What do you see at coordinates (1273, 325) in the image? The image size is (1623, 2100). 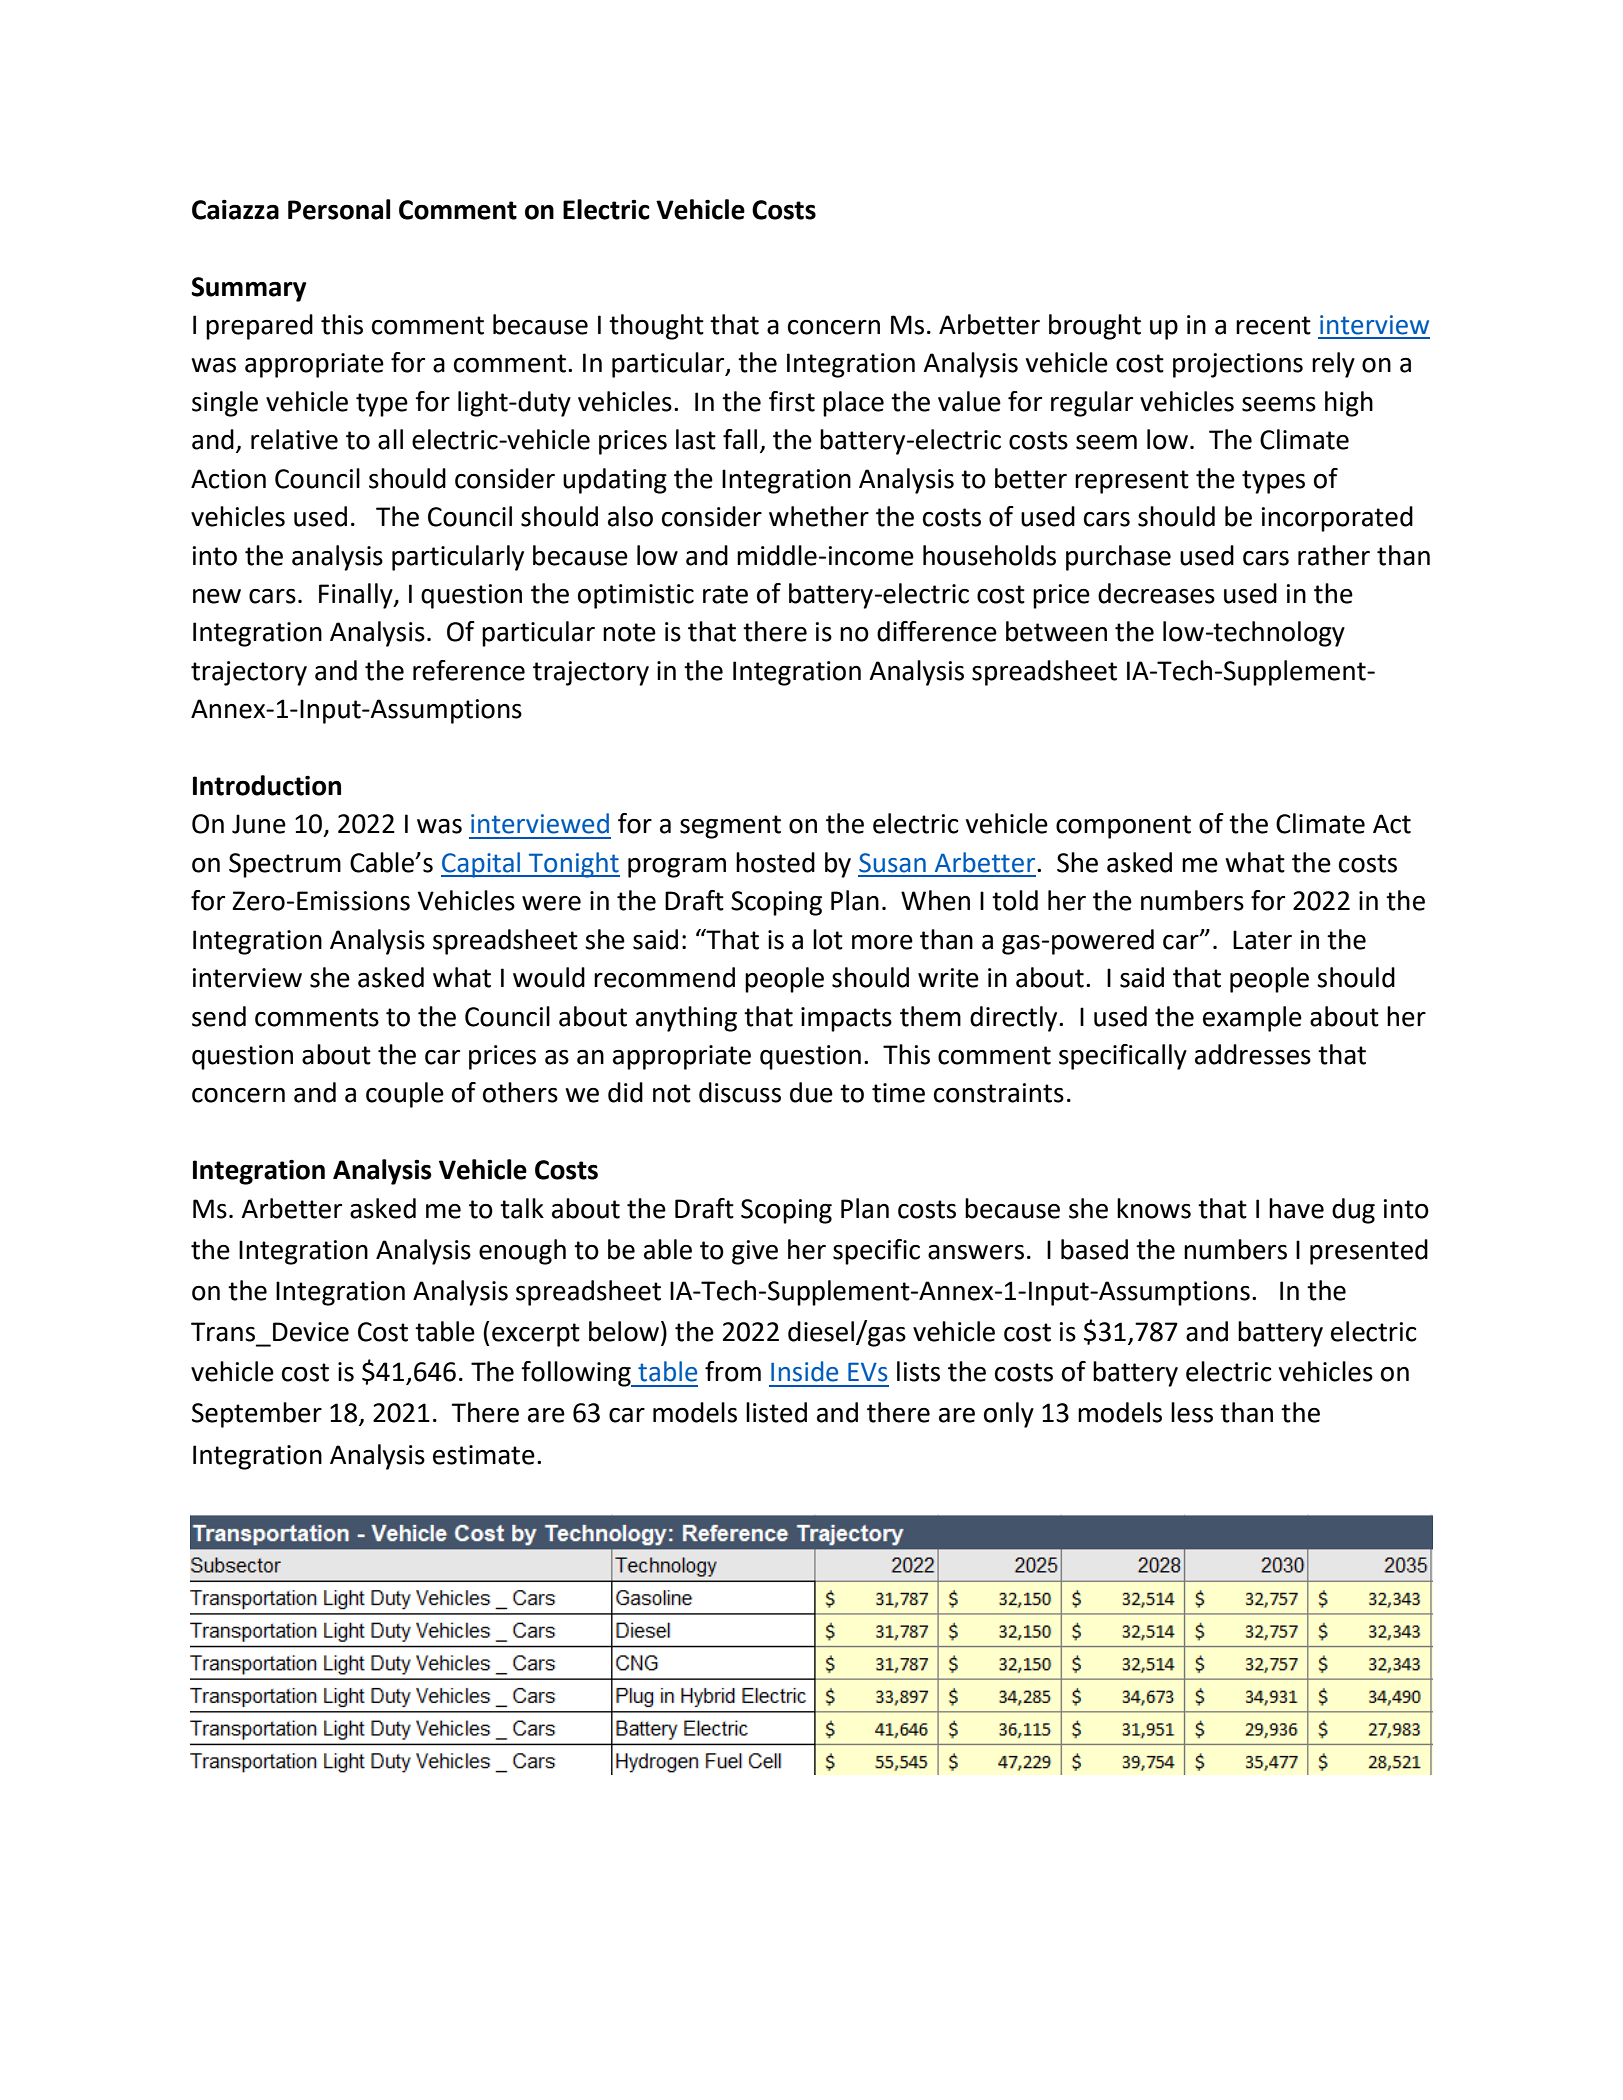 I see `recent` at bounding box center [1273, 325].
